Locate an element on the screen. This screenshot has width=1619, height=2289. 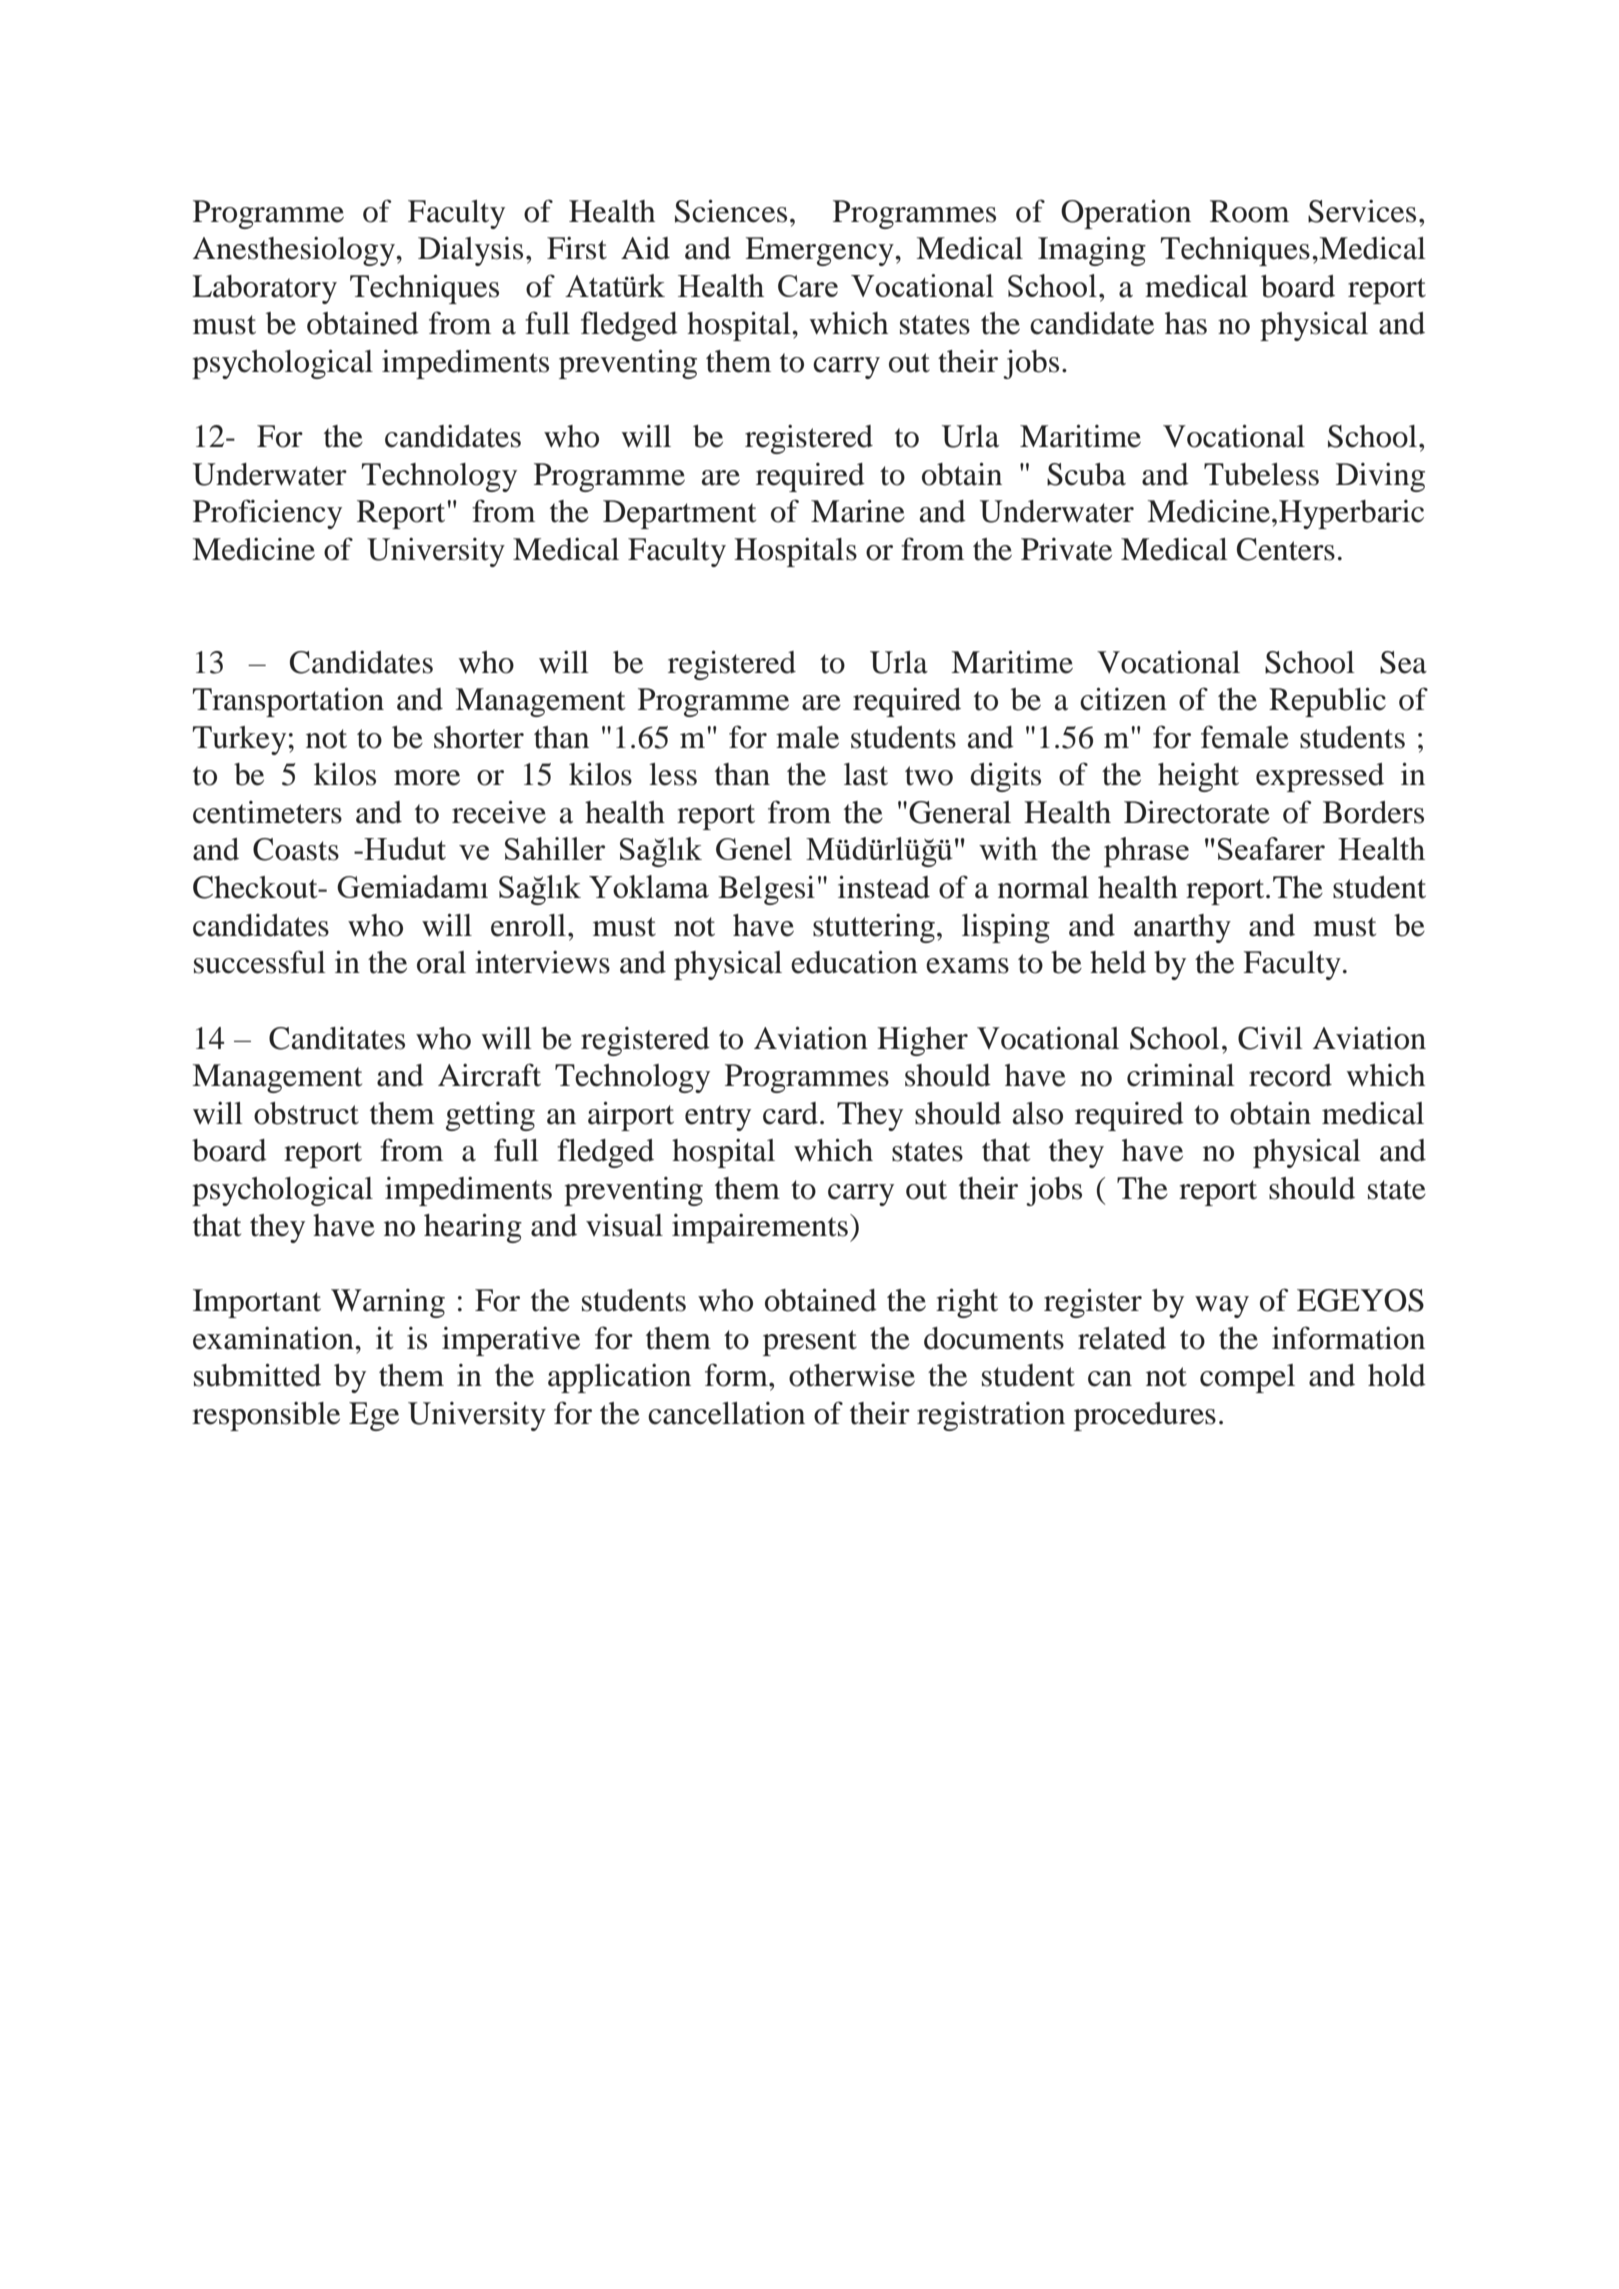
Directorate is located at coordinates (1197, 812).
